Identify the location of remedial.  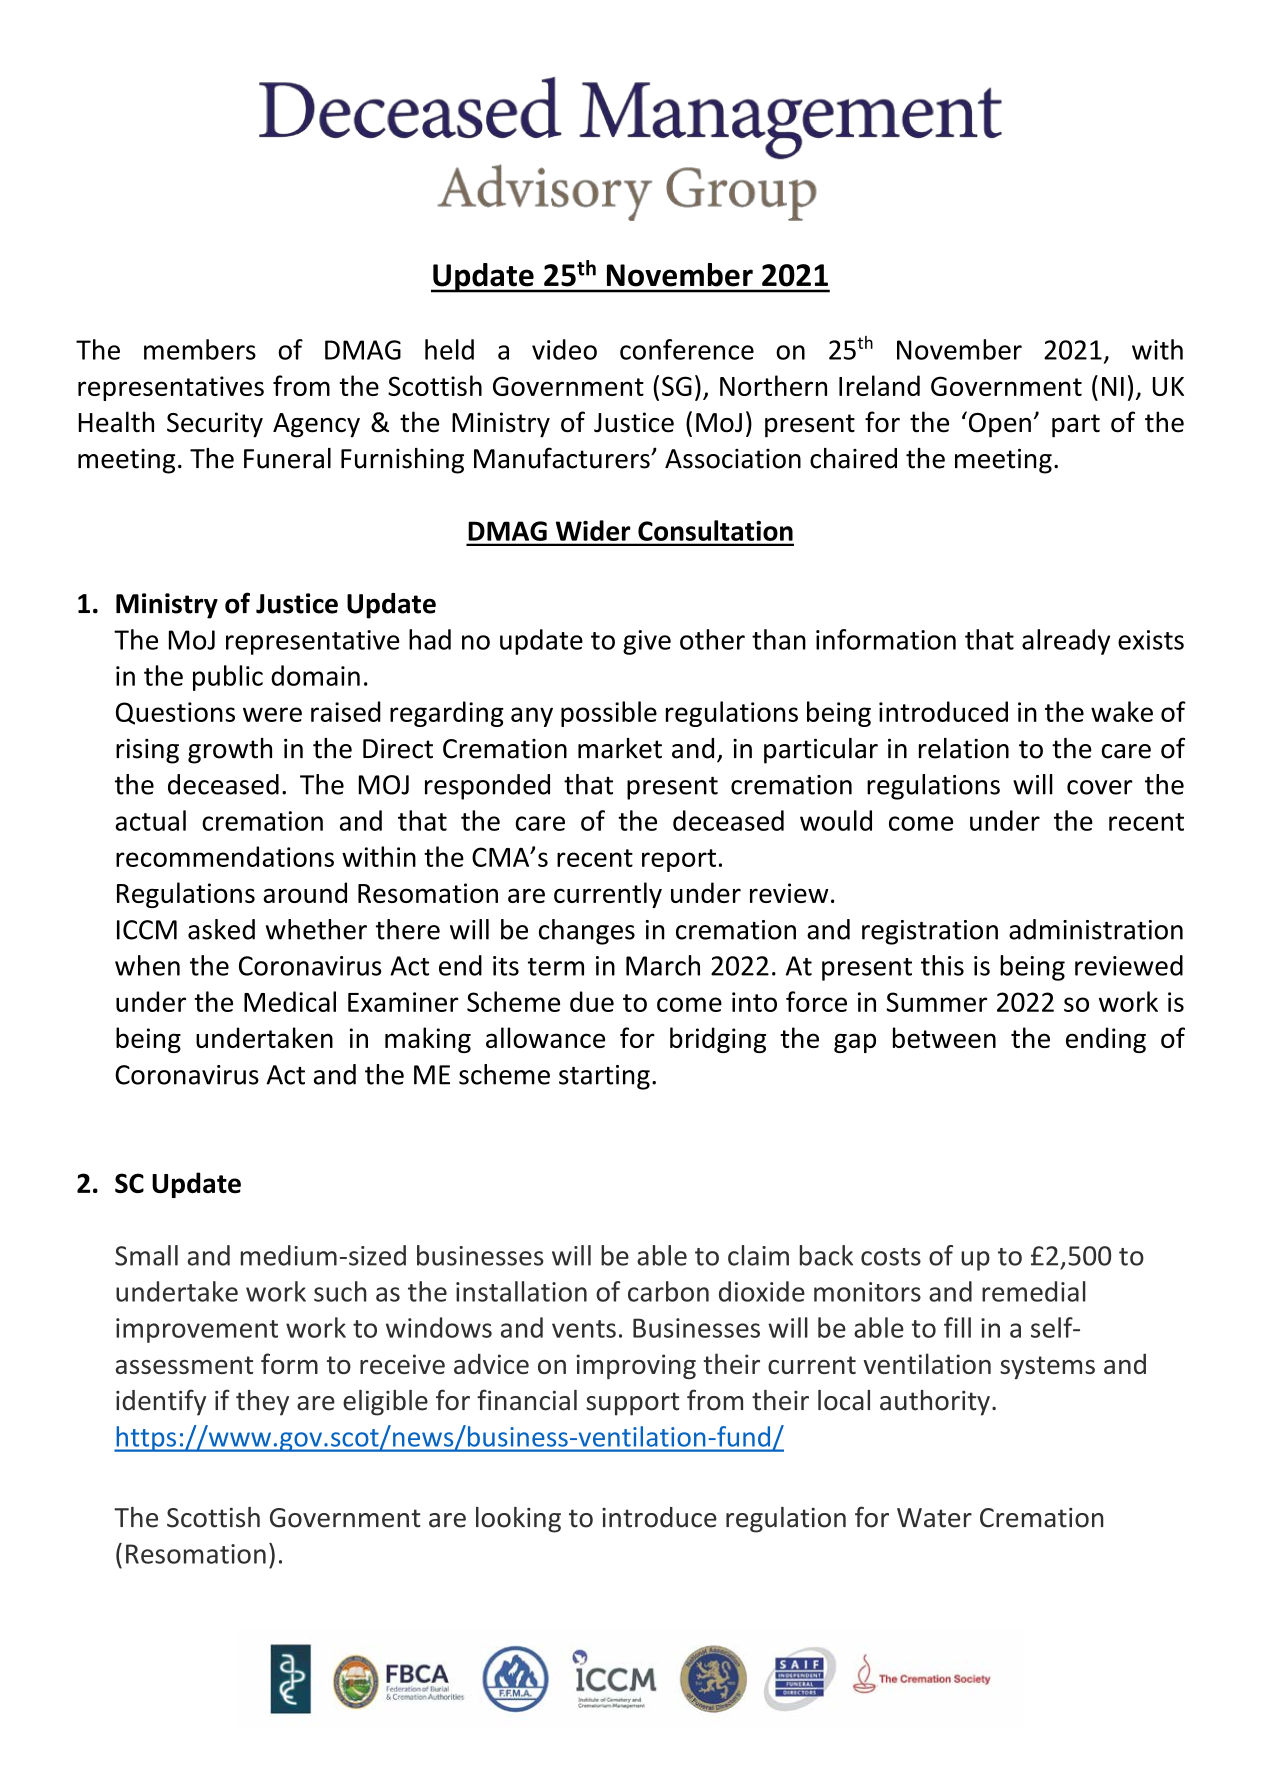
(1034, 1291).
